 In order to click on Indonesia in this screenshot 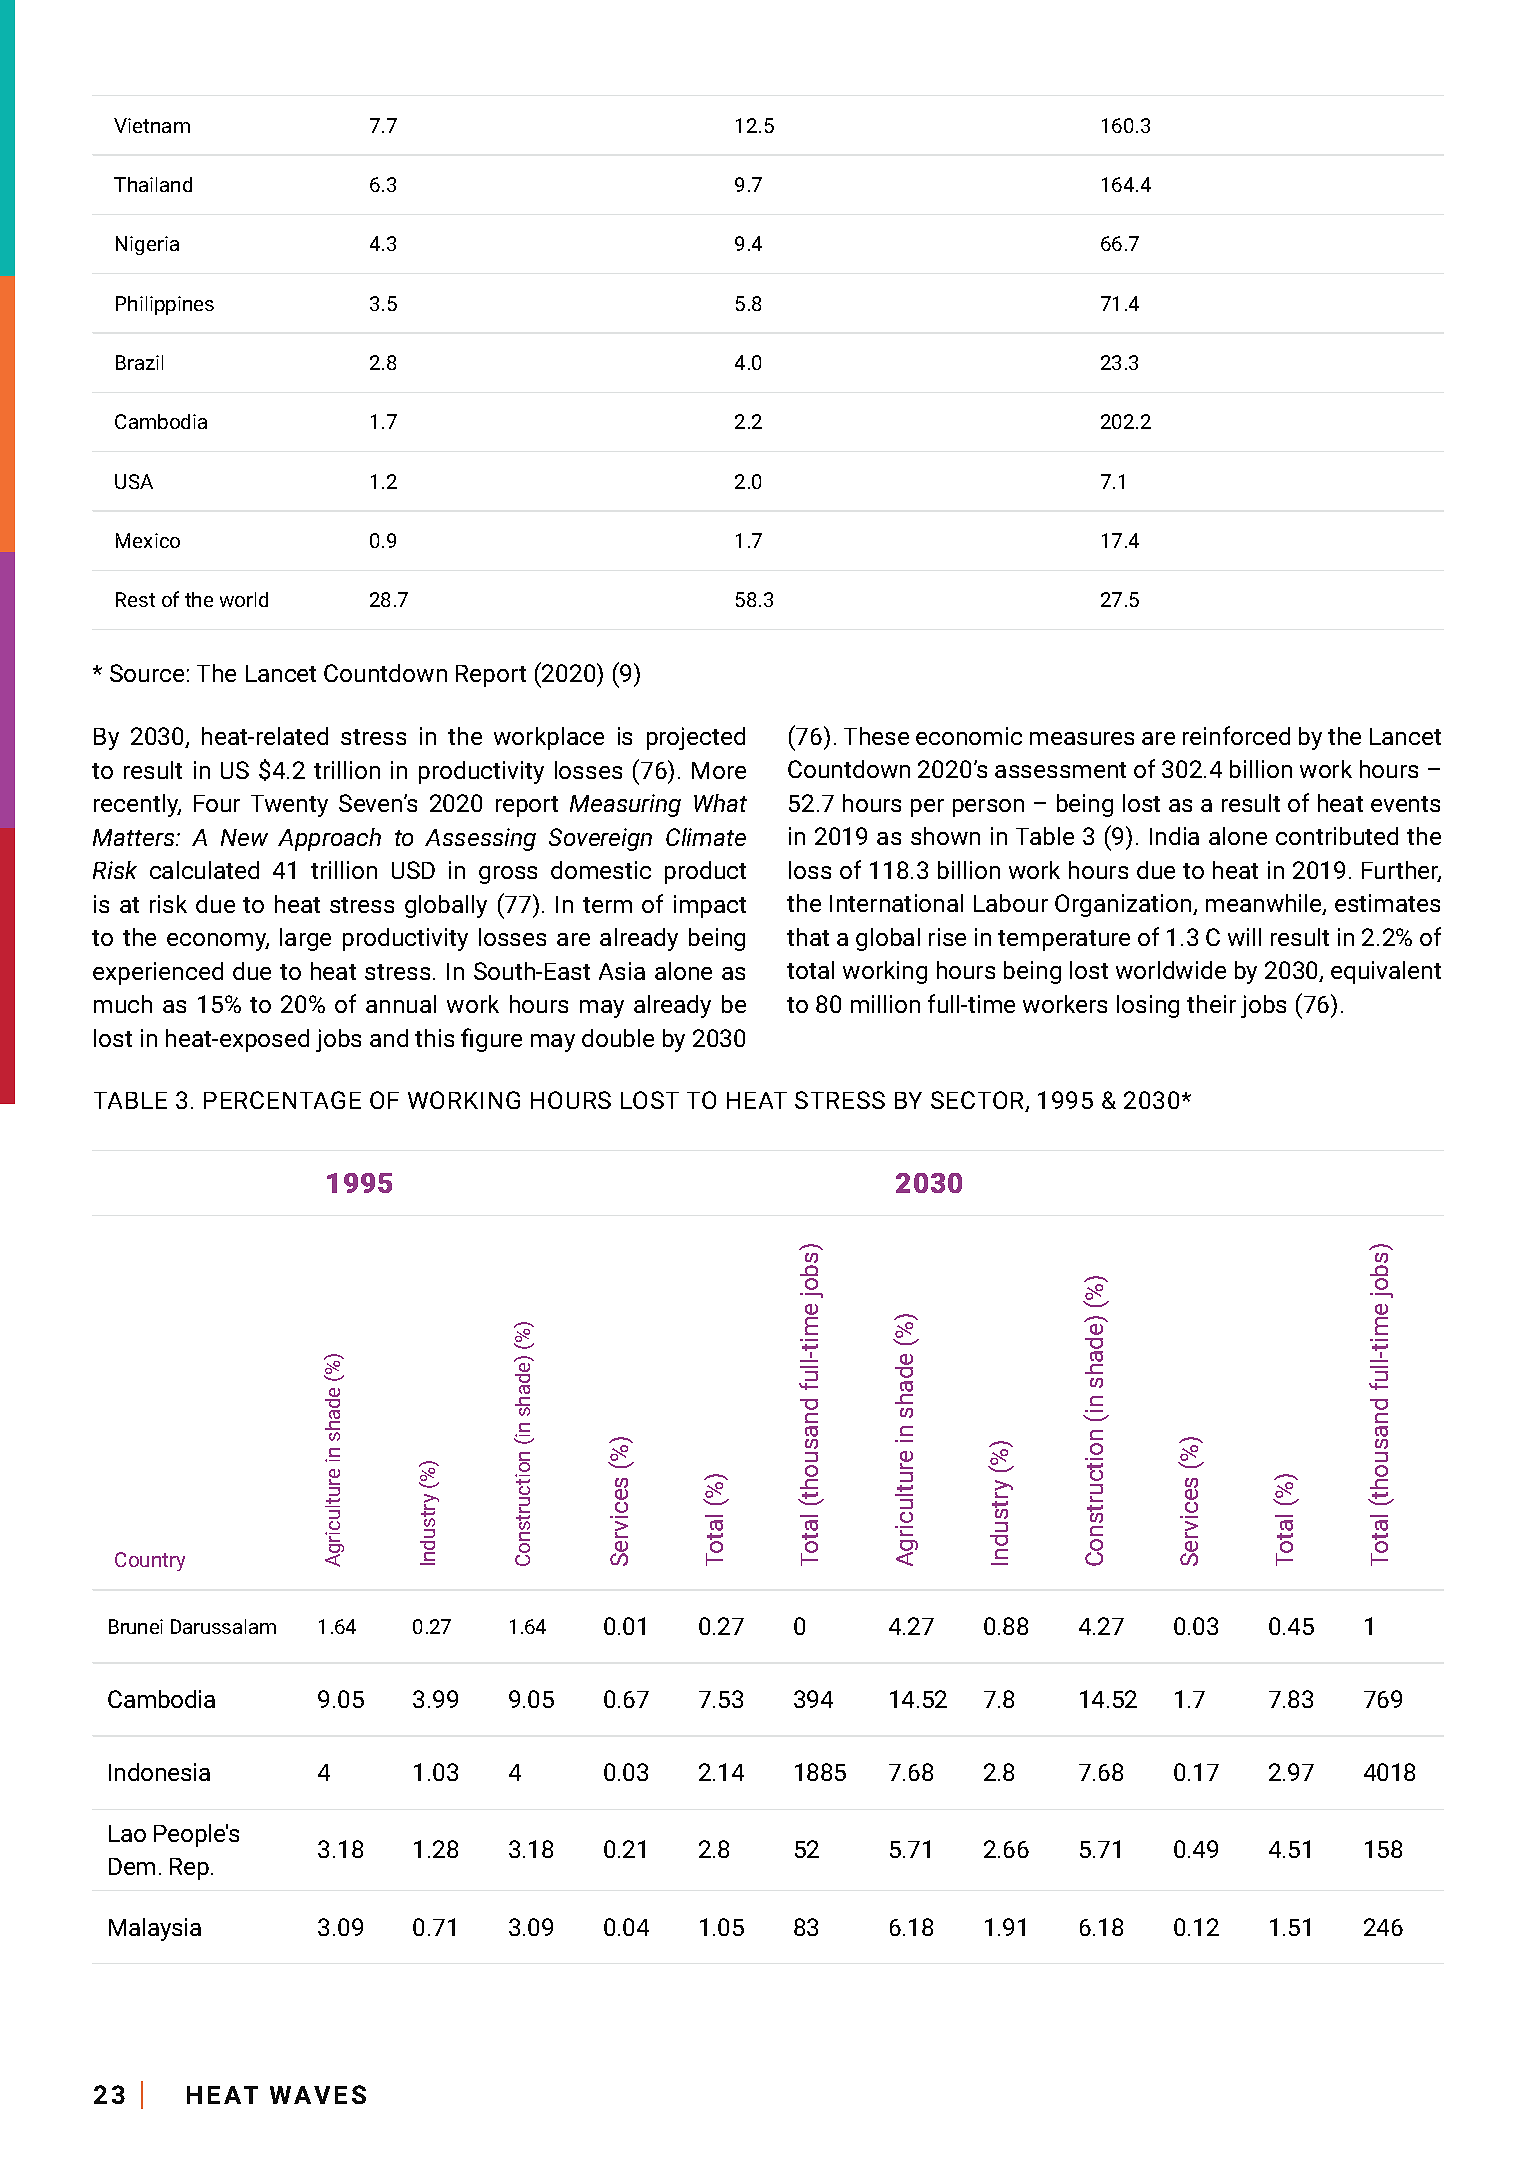, I will do `click(159, 1772)`.
